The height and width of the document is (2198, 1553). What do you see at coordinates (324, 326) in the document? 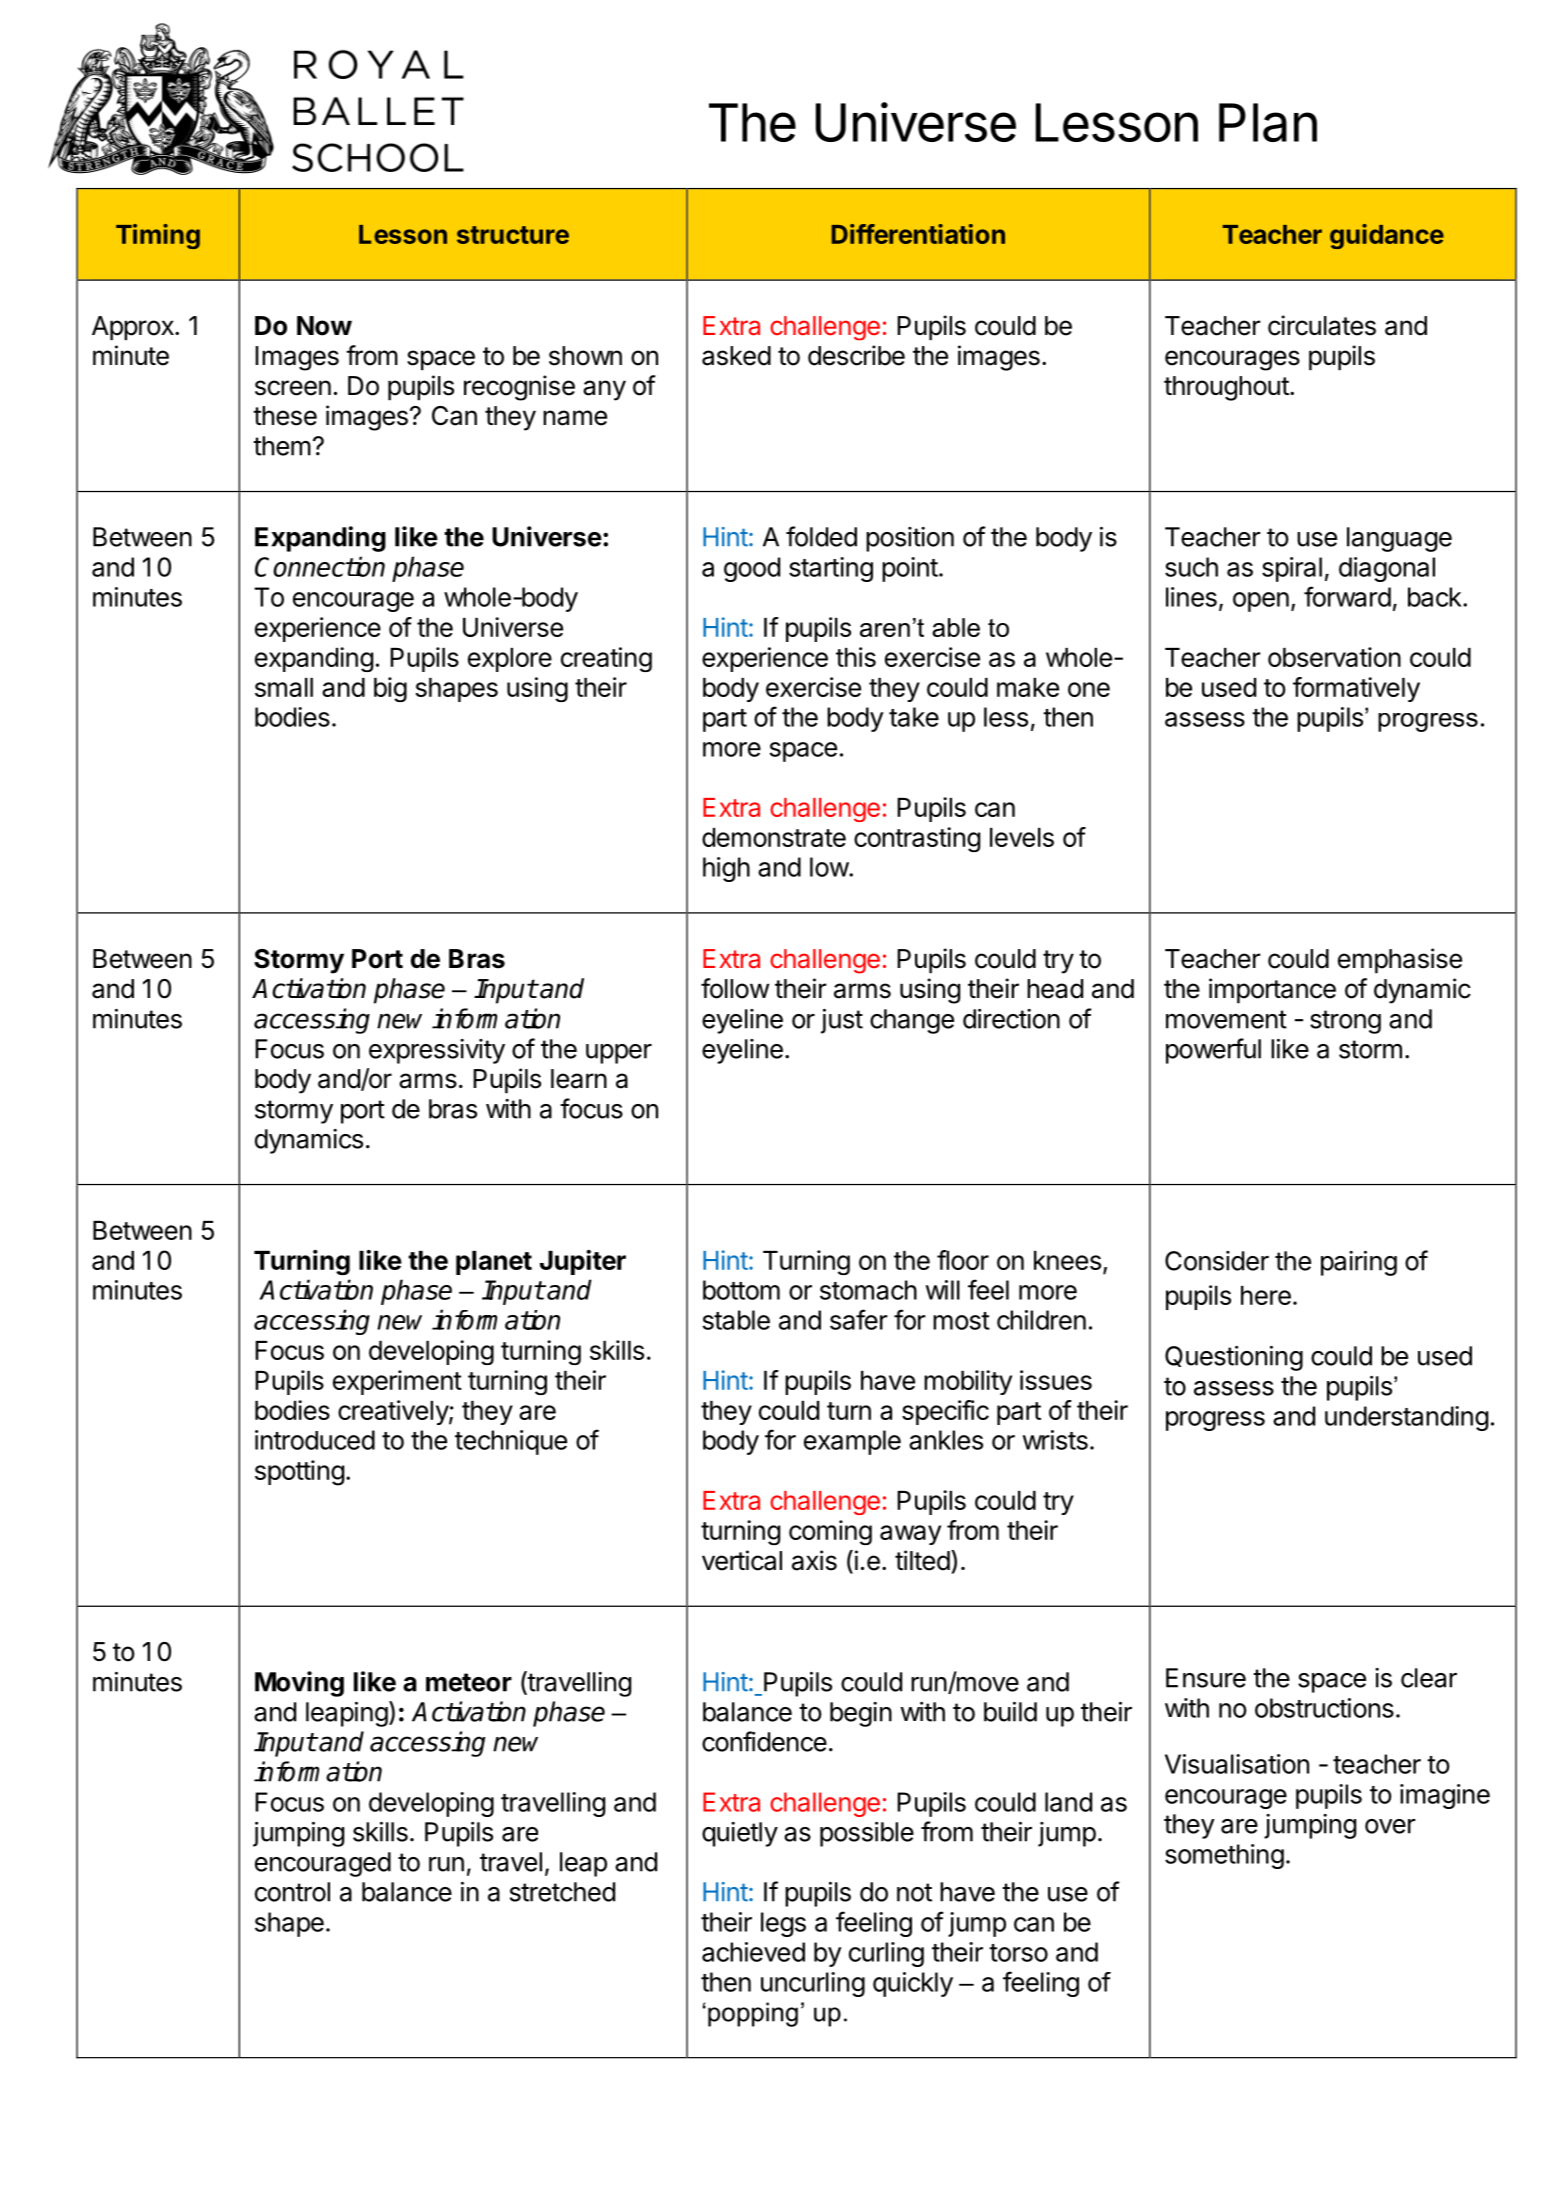
I see `Now` at bounding box center [324, 326].
